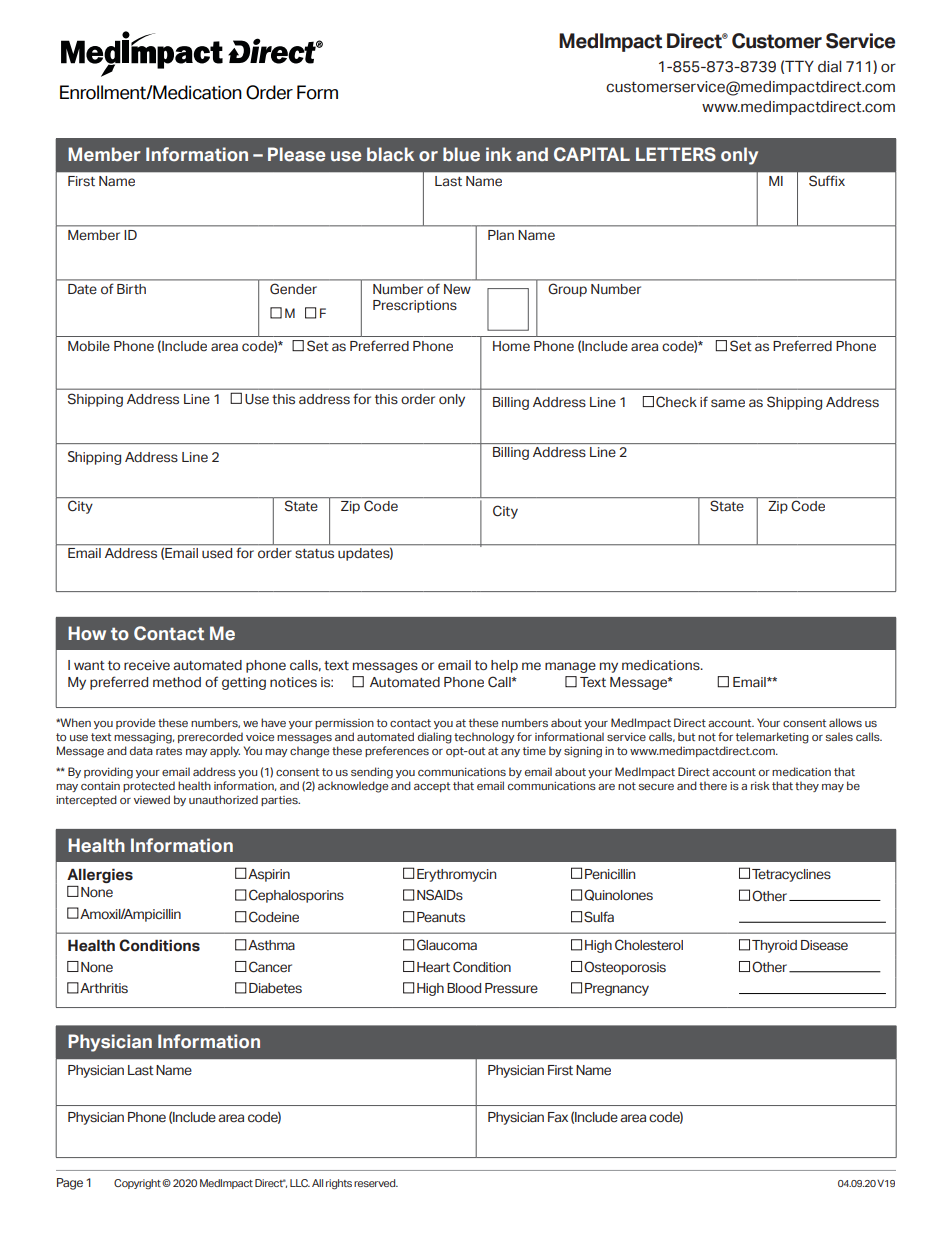 The height and width of the screenshot is (1233, 952). What do you see at coordinates (147, 665) in the screenshot?
I see `receive` at bounding box center [147, 665].
